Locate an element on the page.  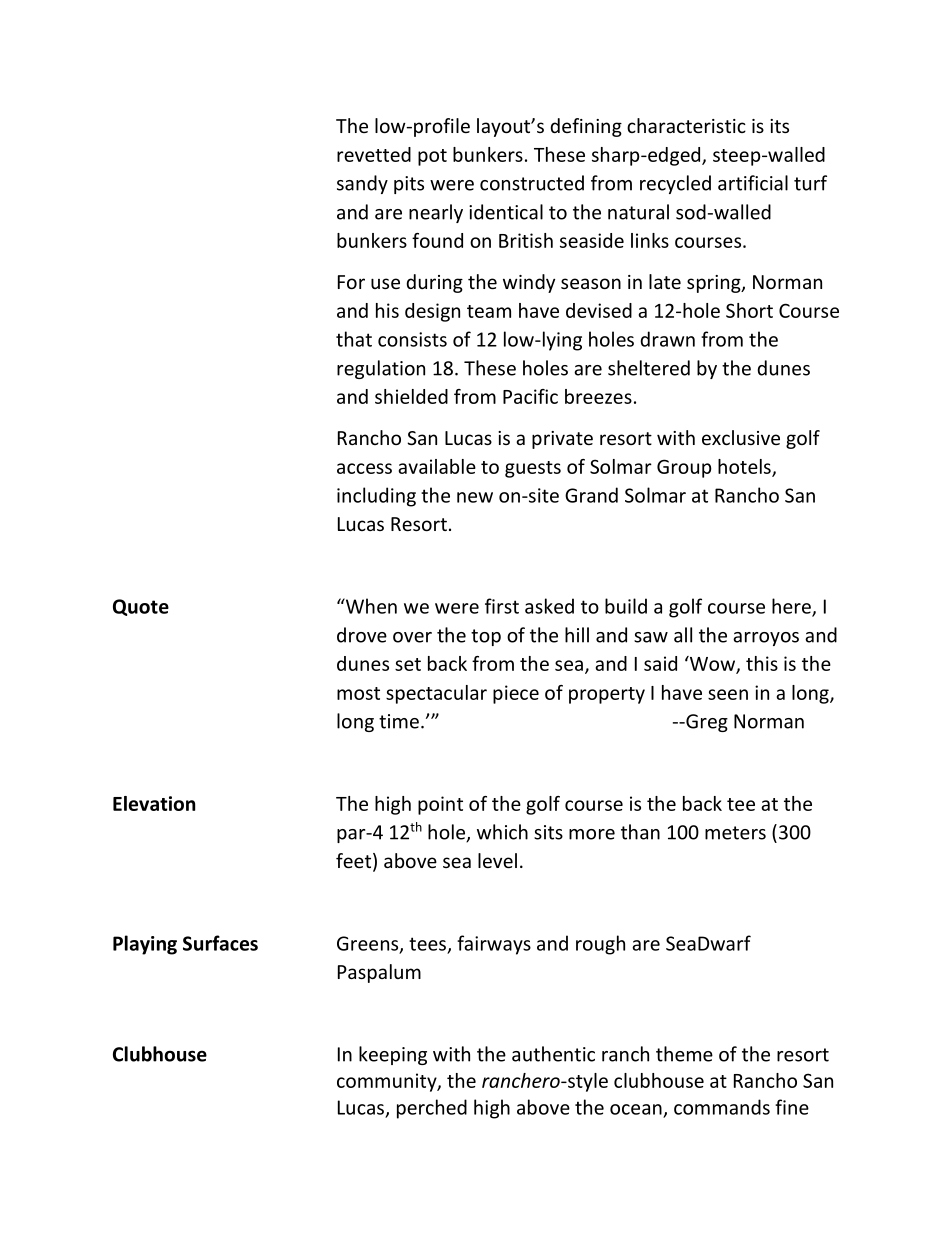
artificial is located at coordinates (753, 183).
